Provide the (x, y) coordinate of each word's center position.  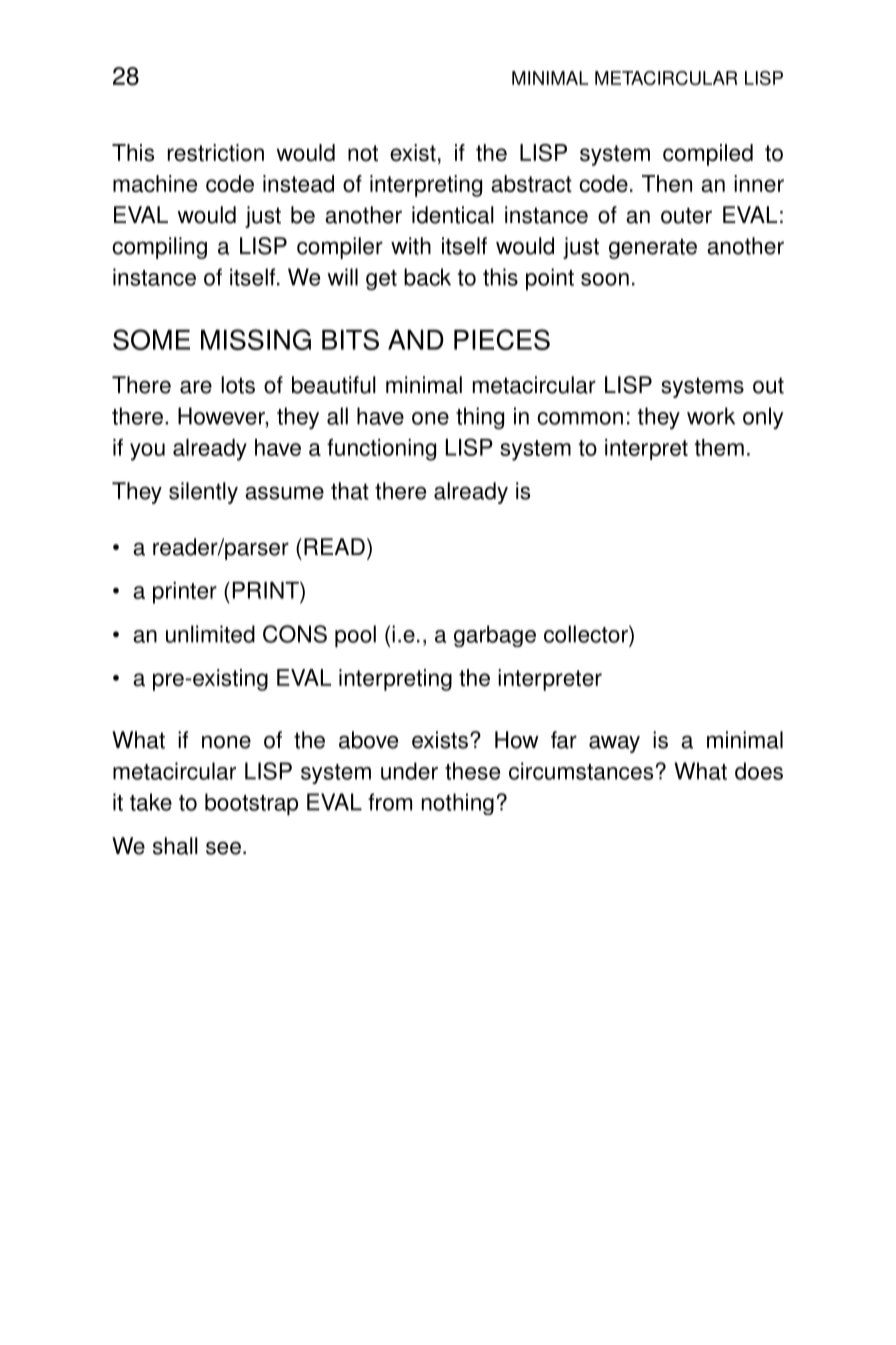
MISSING (256, 339)
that (350, 491)
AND (416, 340)
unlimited (210, 634)
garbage (495, 636)
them (719, 447)
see (223, 848)
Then (667, 184)
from (390, 802)
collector (587, 634)
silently (203, 493)
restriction (216, 153)
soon (605, 279)
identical (453, 215)
